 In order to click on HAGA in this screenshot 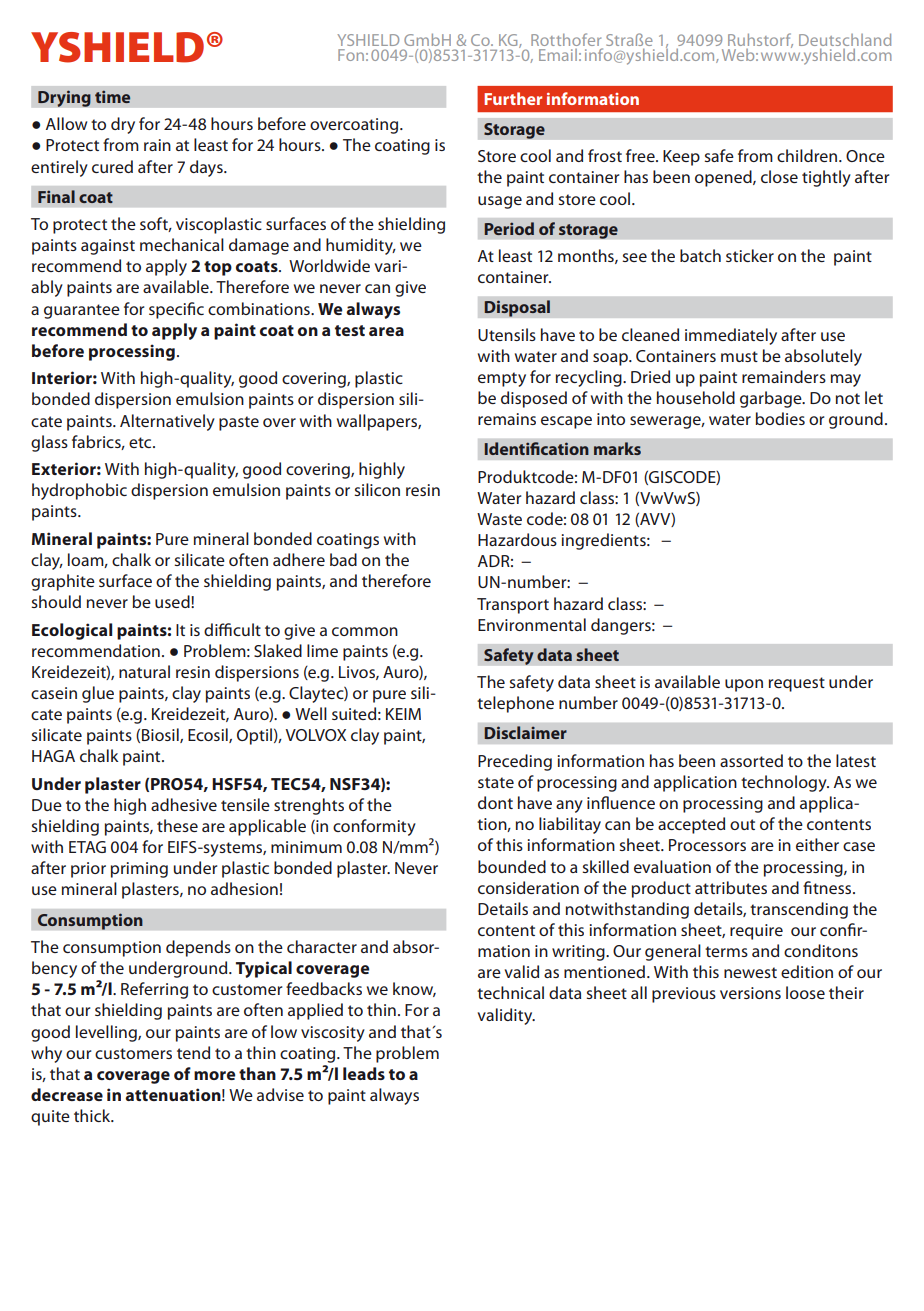, I will do `click(53, 756)`.
